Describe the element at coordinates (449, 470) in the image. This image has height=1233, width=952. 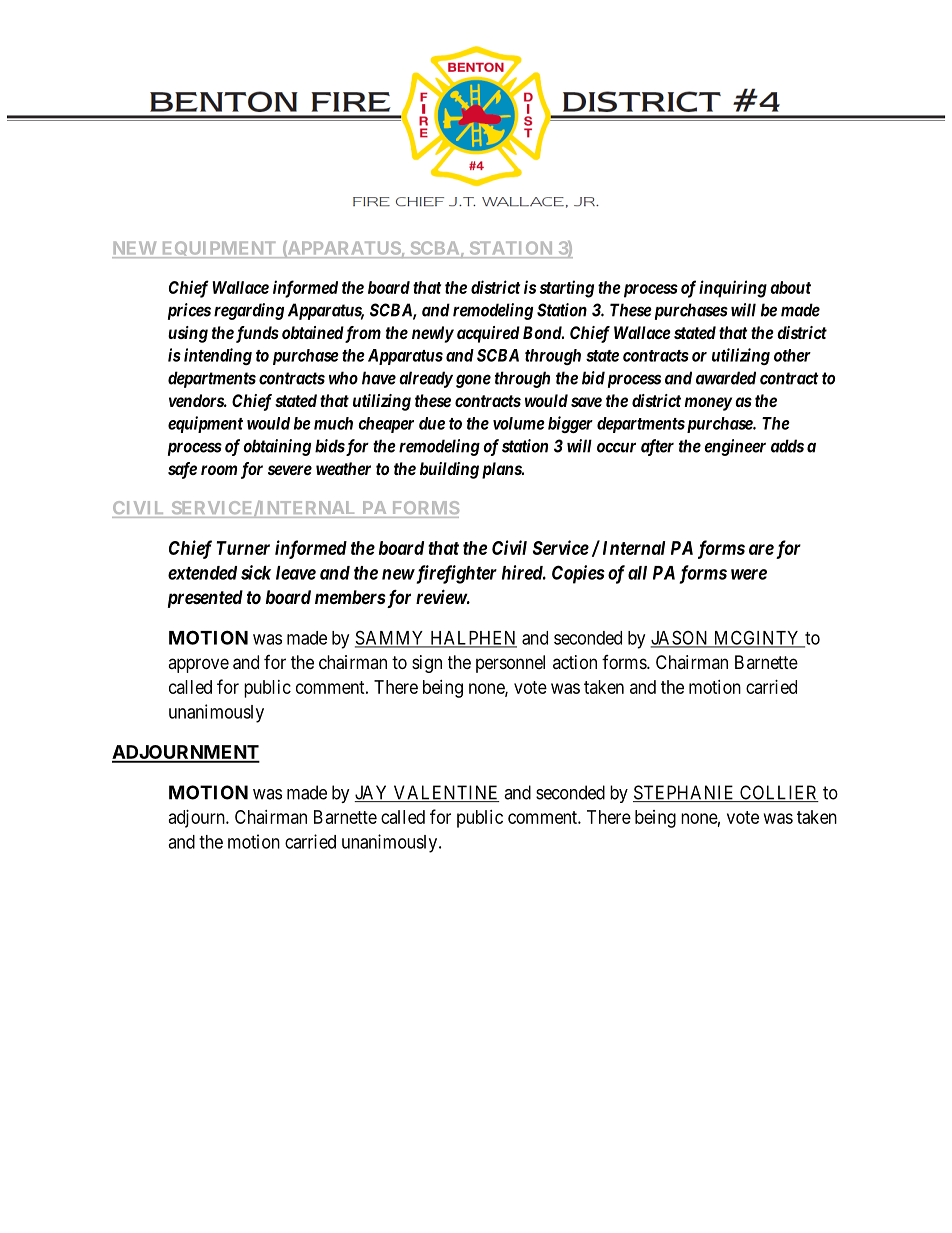
I see `building` at that location.
